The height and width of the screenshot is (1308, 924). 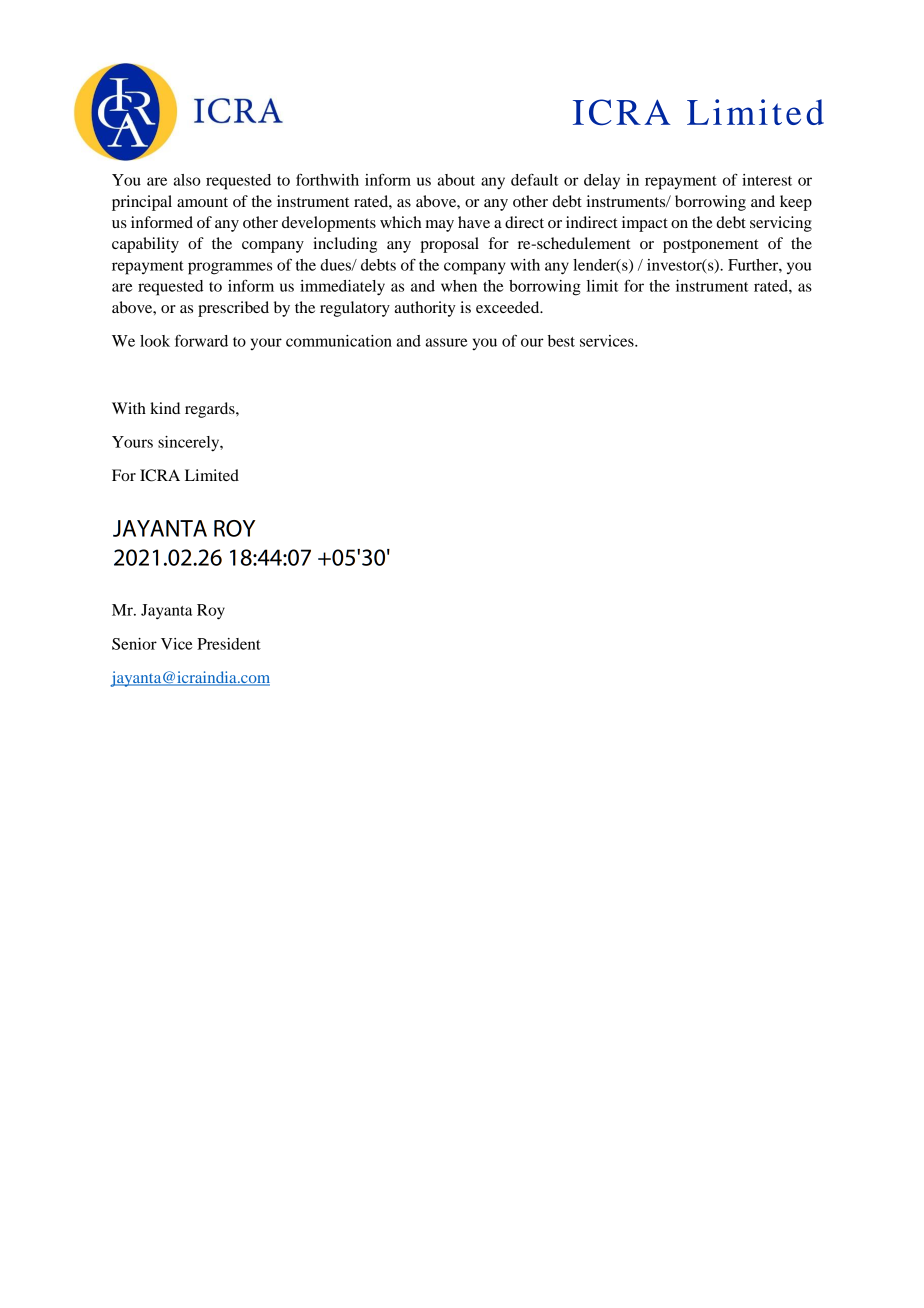 What do you see at coordinates (201, 341) in the screenshot?
I see `forward` at bounding box center [201, 341].
